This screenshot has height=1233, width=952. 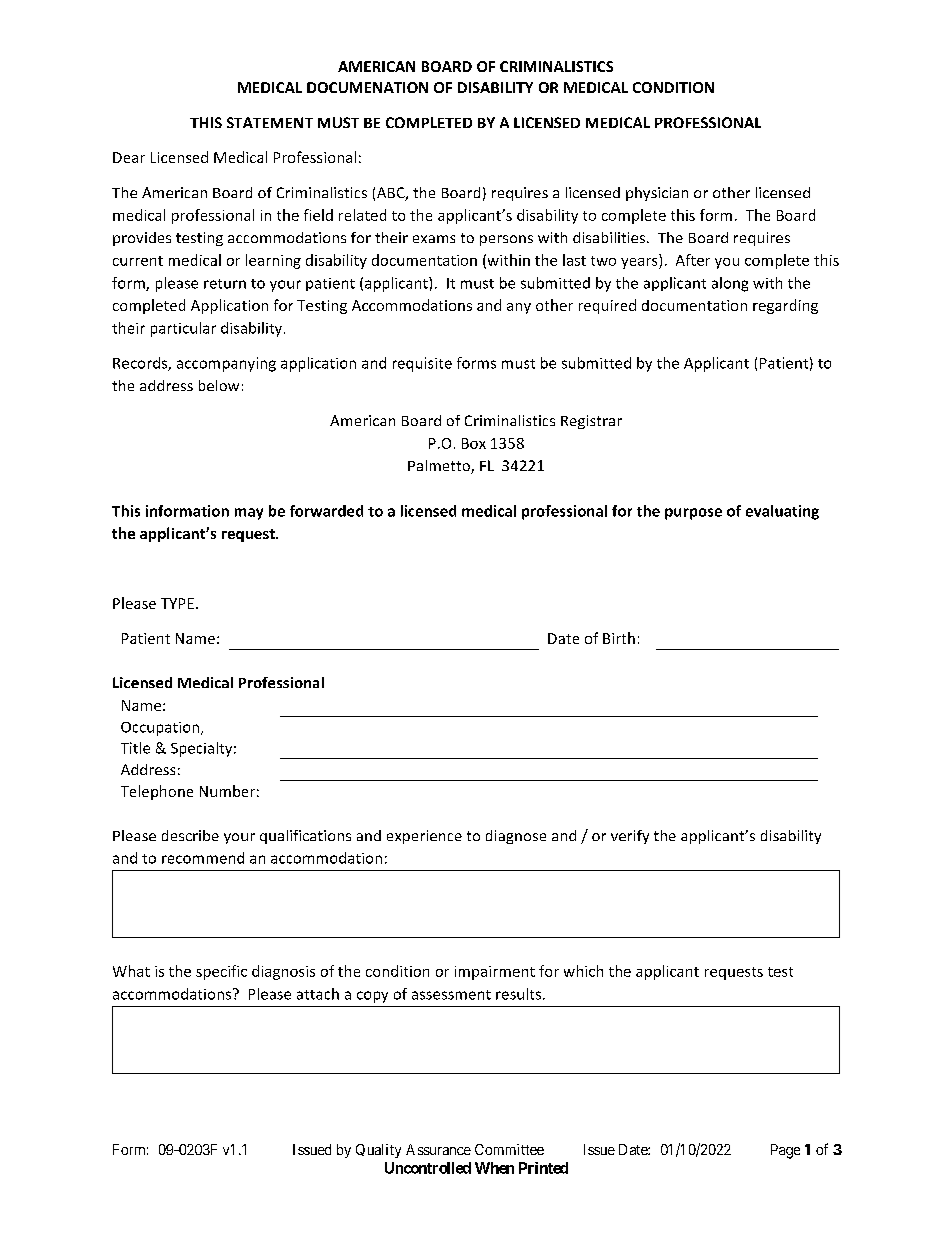 I want to click on DOCUMENATION, so click(x=367, y=87).
